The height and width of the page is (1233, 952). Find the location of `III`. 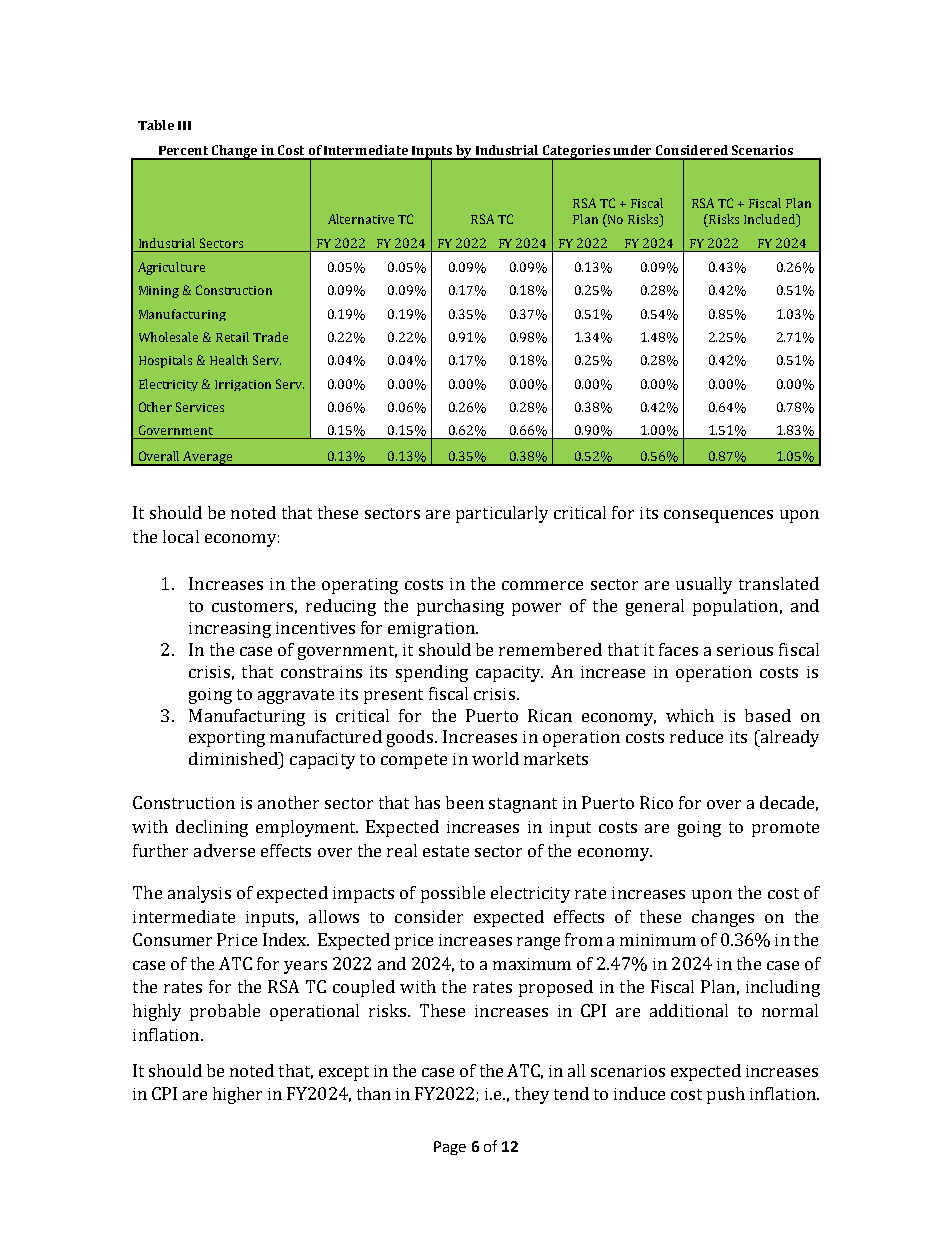

III is located at coordinates (184, 125).
